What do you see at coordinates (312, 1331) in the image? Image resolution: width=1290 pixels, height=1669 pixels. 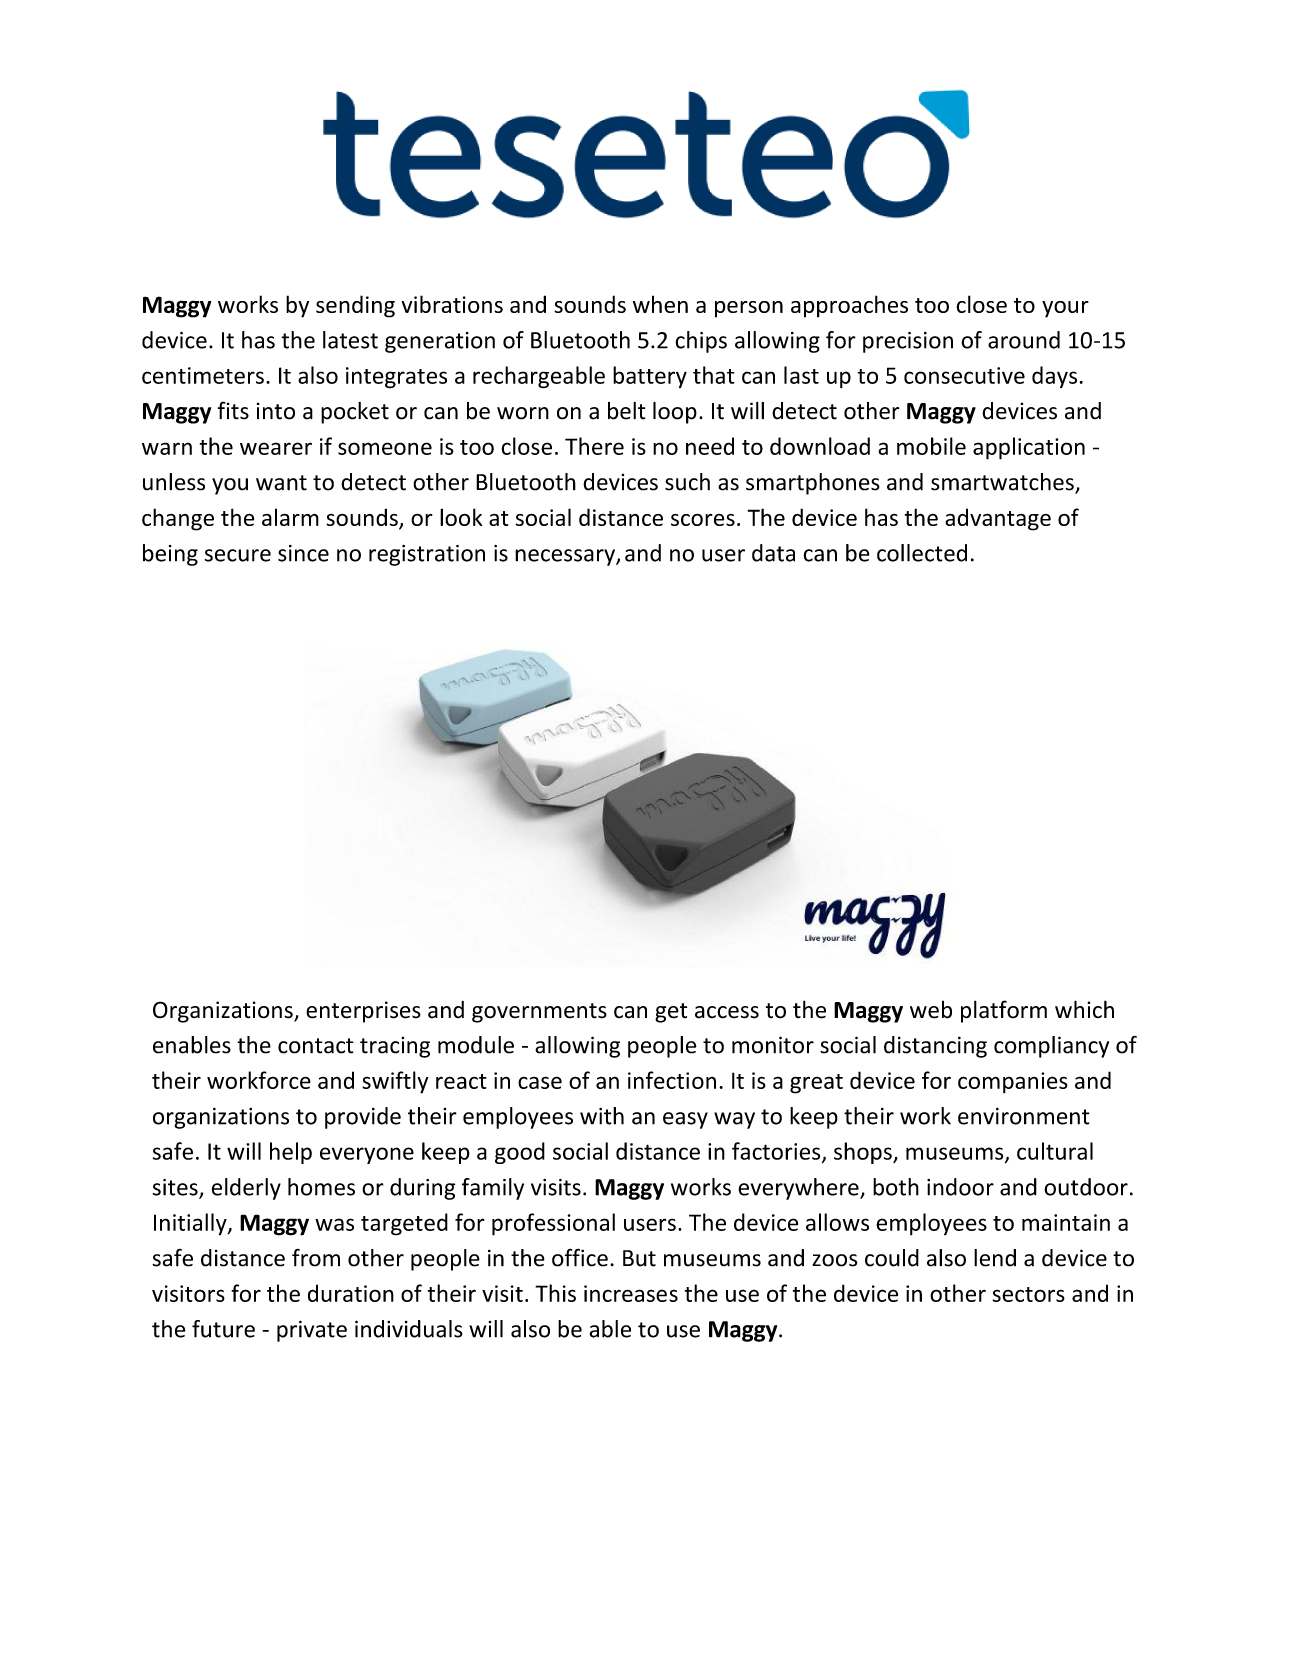 I see `private` at bounding box center [312, 1331].
